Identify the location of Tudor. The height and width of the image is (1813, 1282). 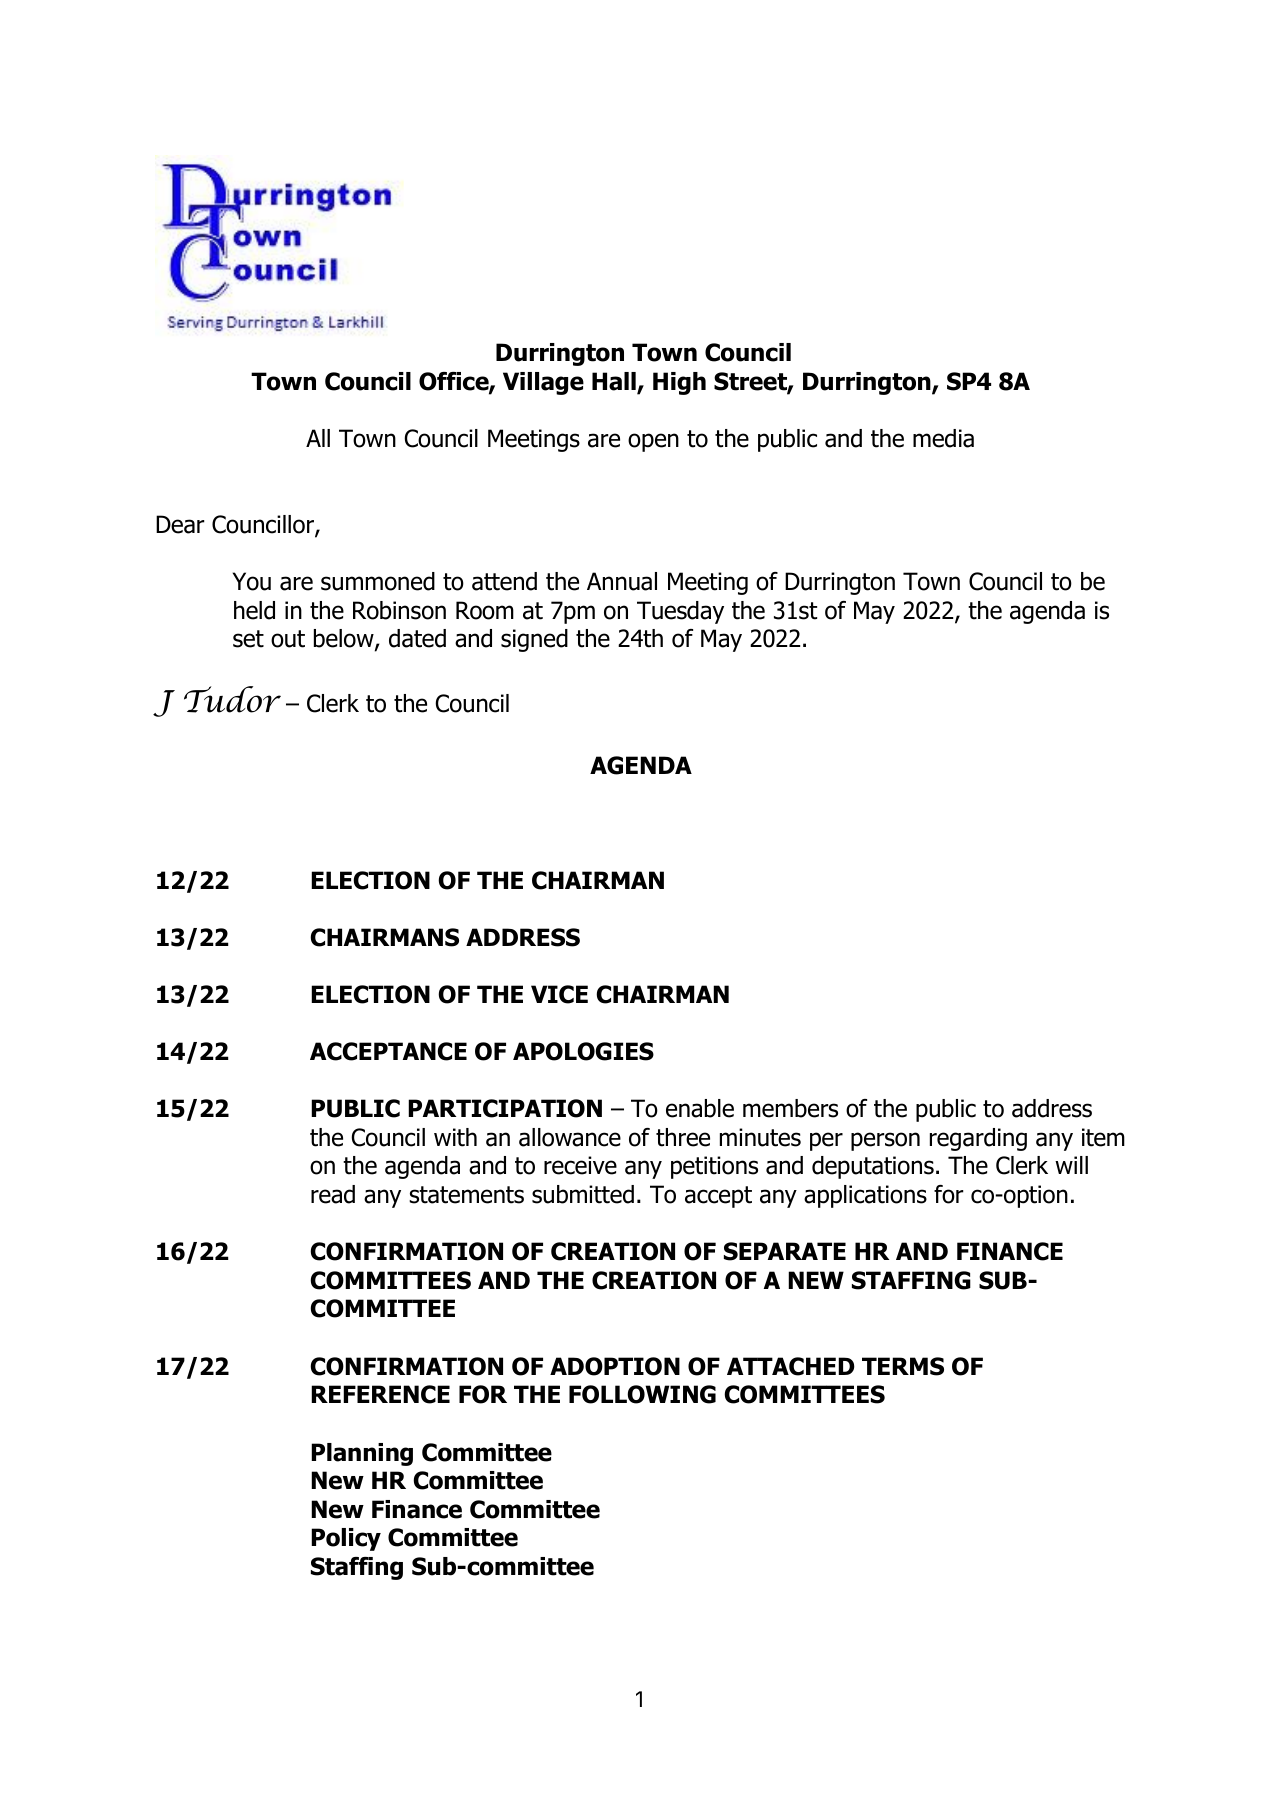
(232, 699).
